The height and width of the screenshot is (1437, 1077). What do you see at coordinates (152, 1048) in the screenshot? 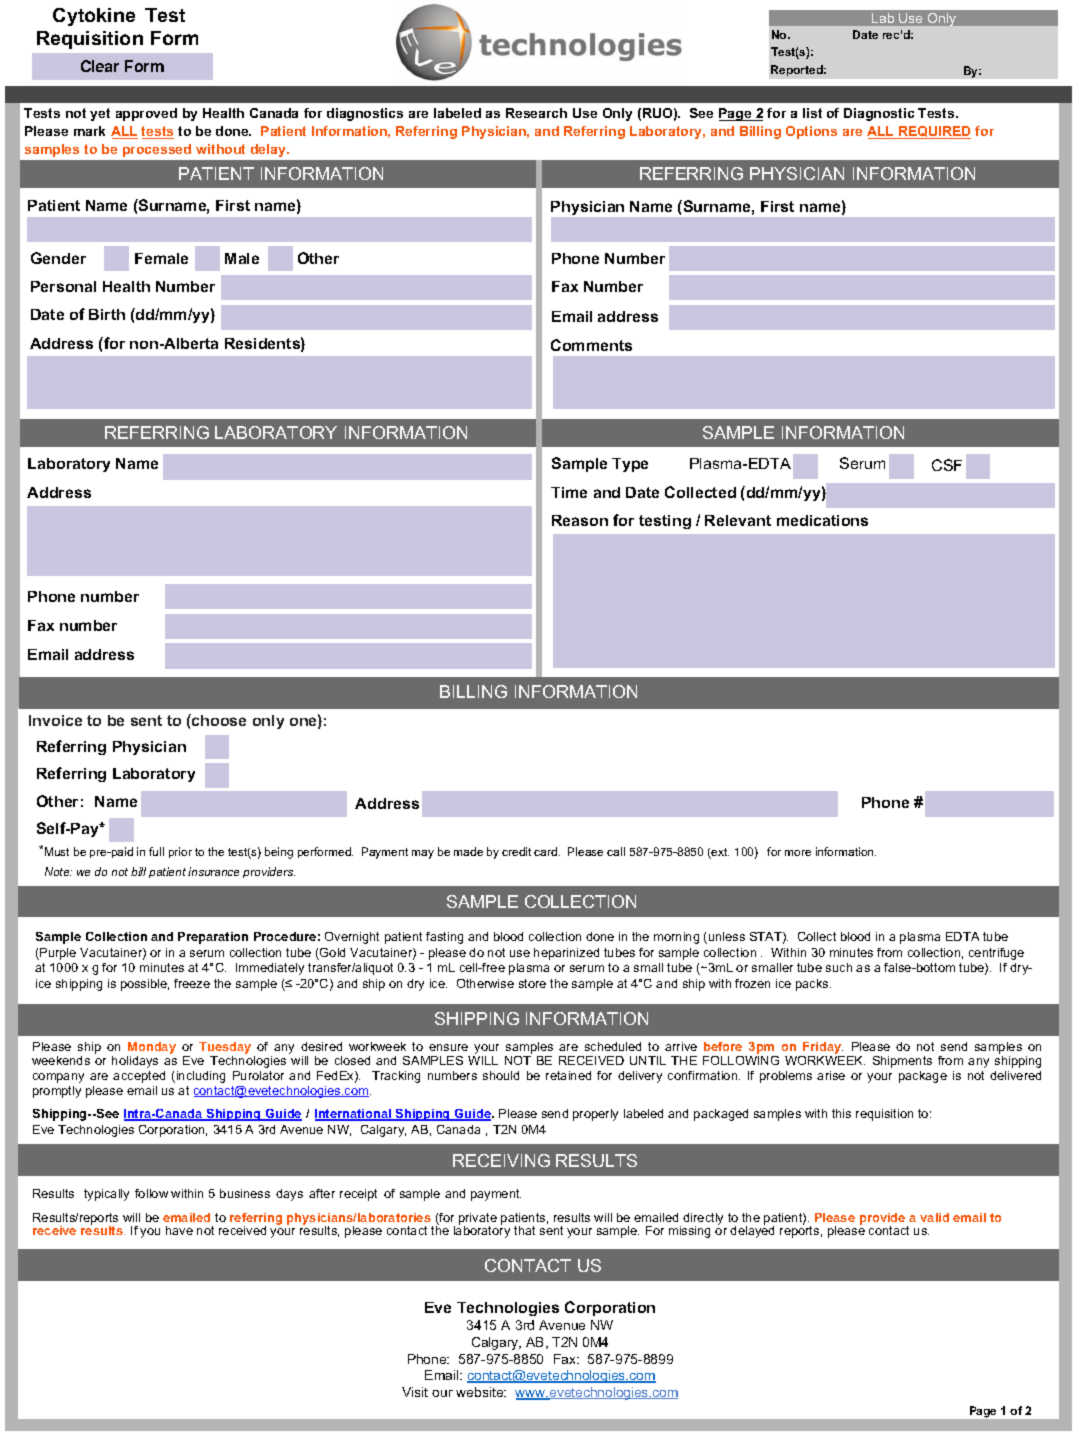
I see `Monday` at bounding box center [152, 1048].
